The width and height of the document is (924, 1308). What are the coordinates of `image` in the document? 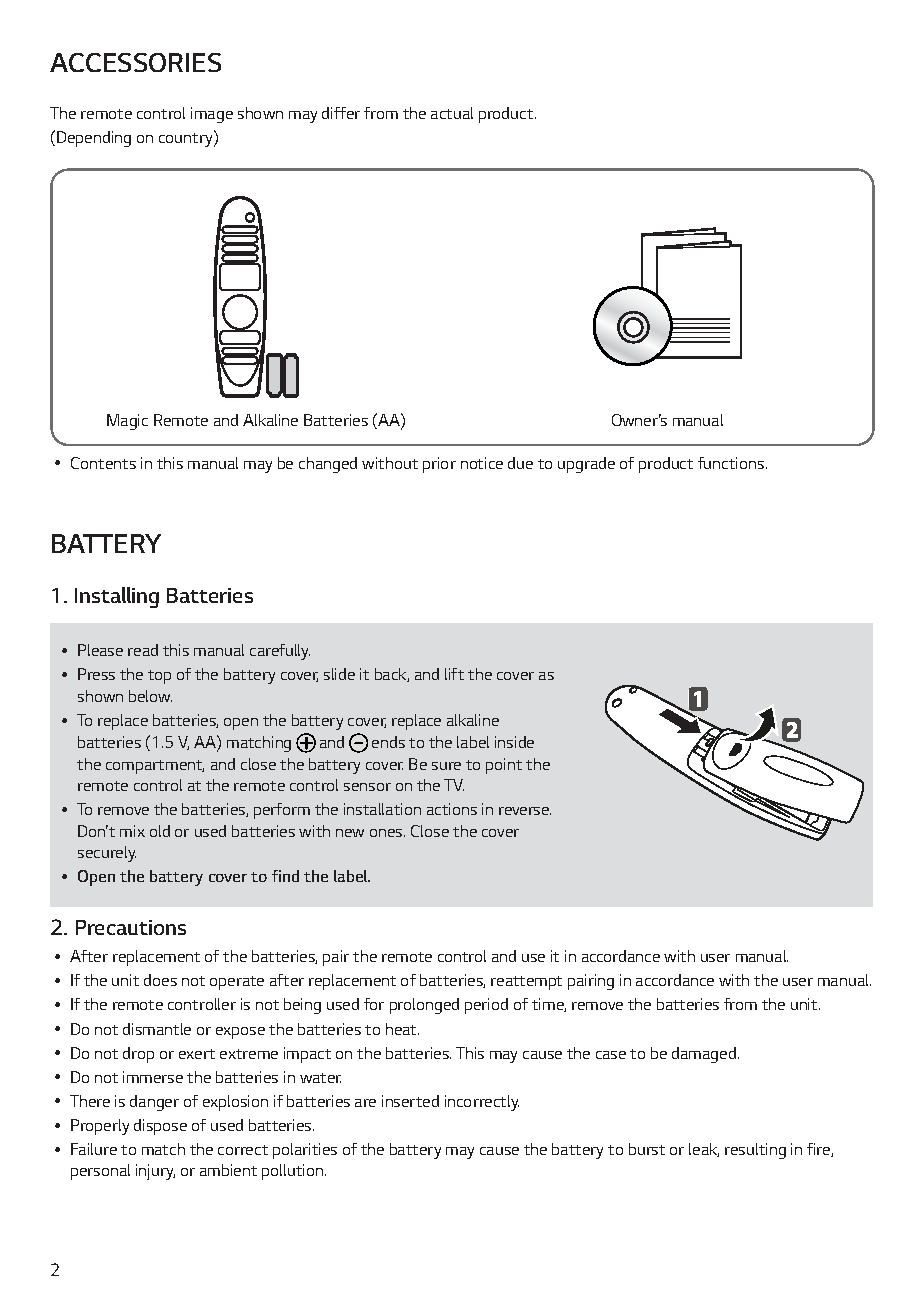 It's located at (212, 115).
